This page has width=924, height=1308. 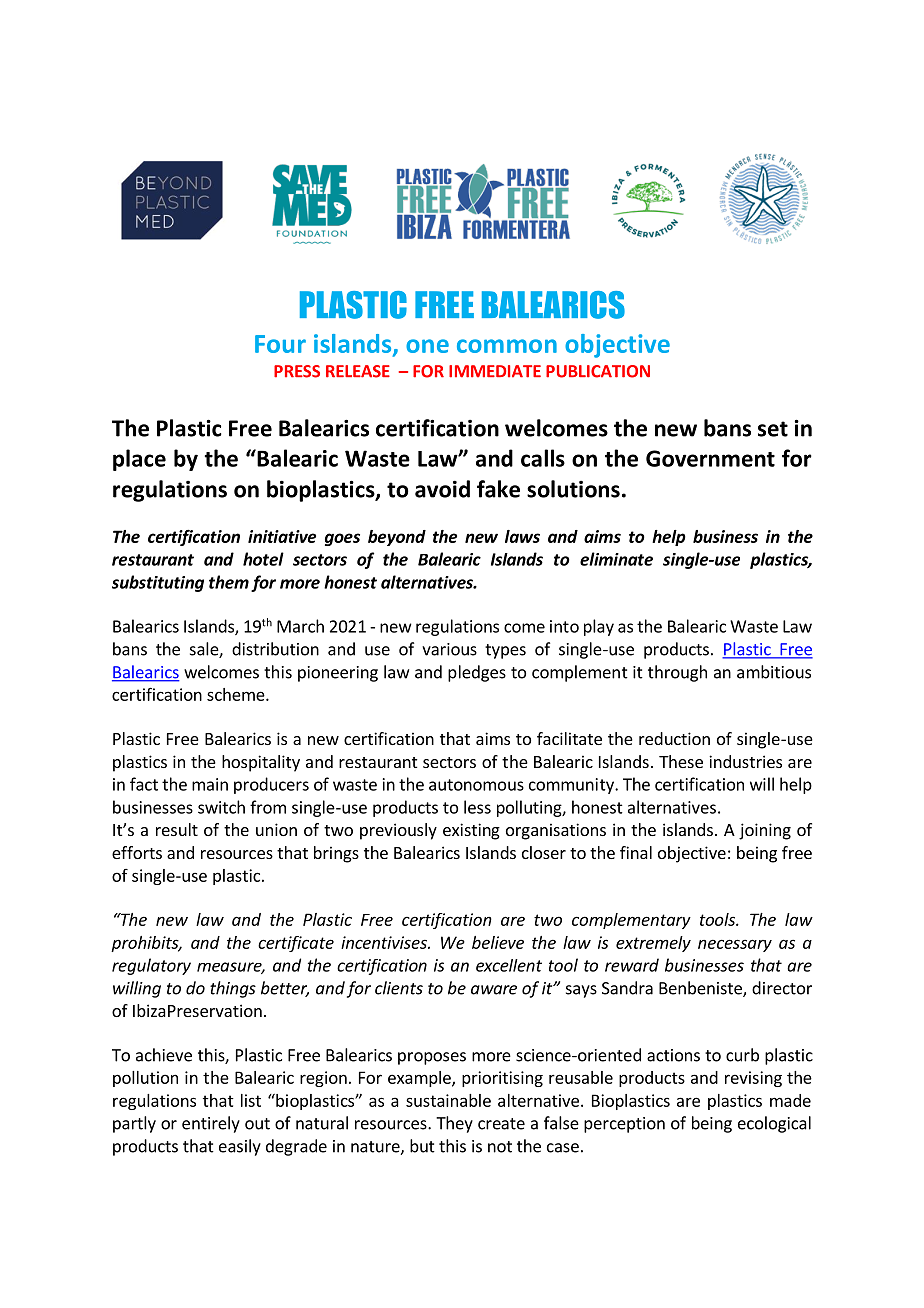 I want to click on entirely, so click(x=211, y=1124).
